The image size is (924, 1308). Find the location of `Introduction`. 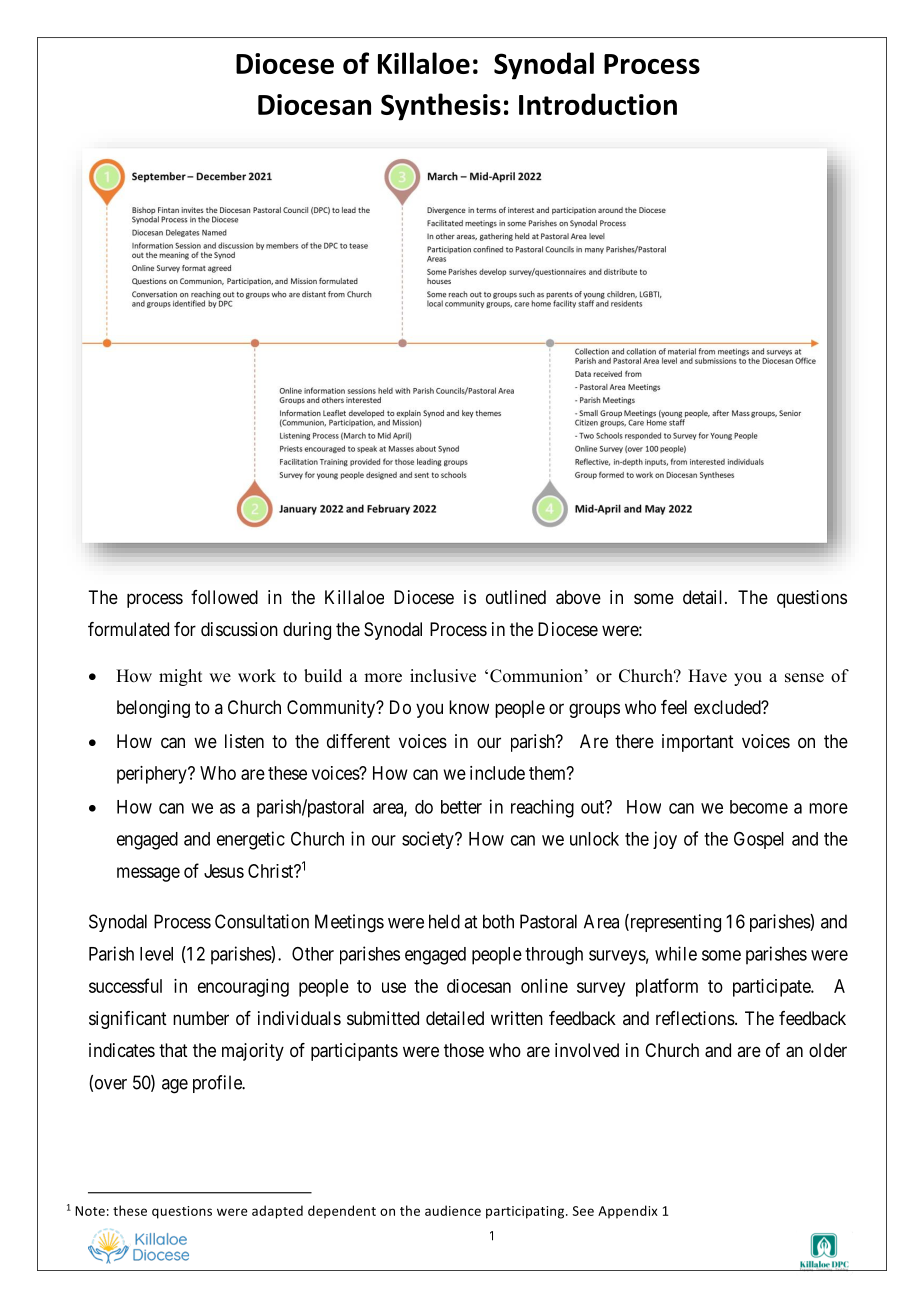

Introduction is located at coordinates (598, 104).
